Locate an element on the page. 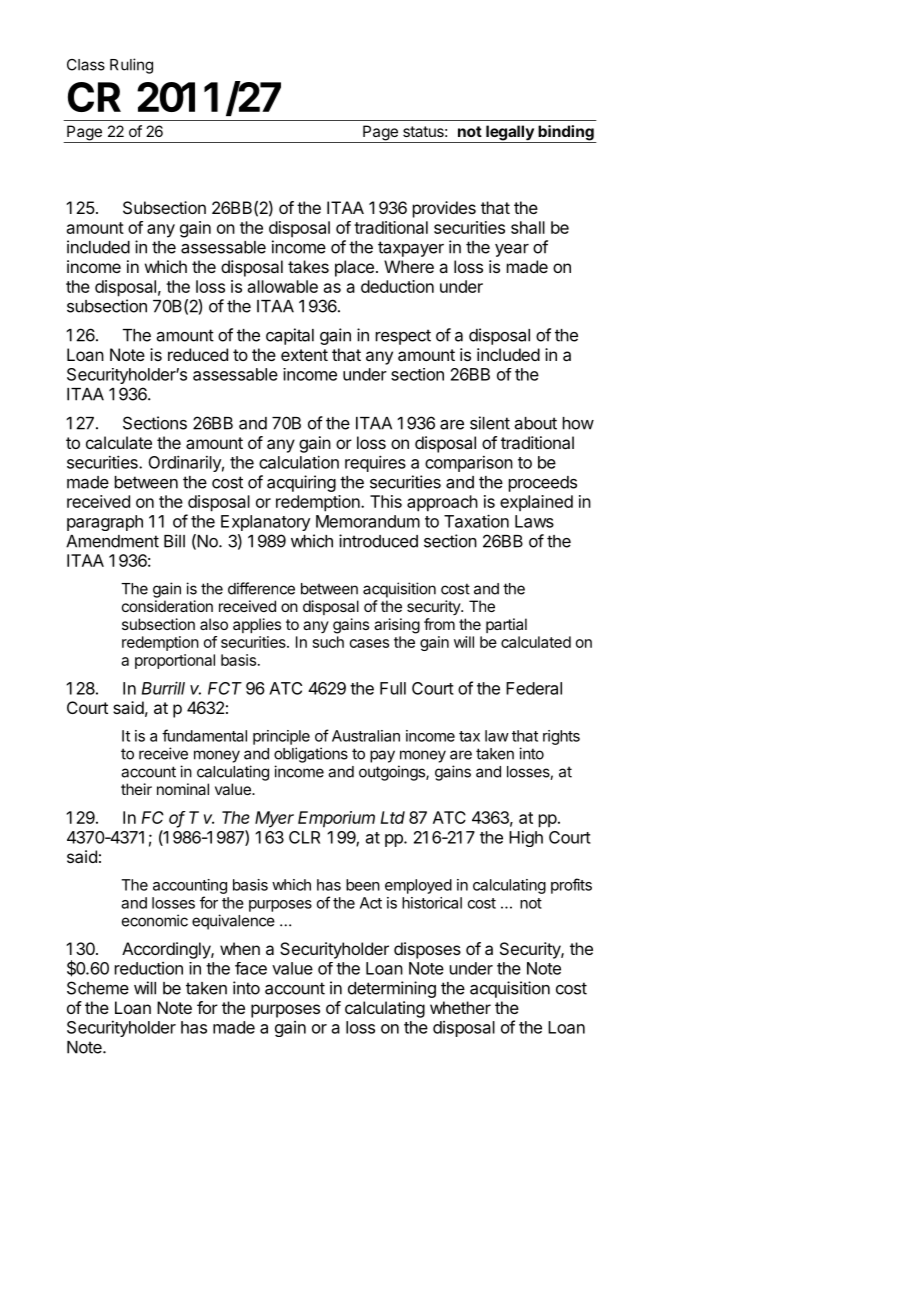 This document has width=924, height=1308. legally is located at coordinates (510, 134).
